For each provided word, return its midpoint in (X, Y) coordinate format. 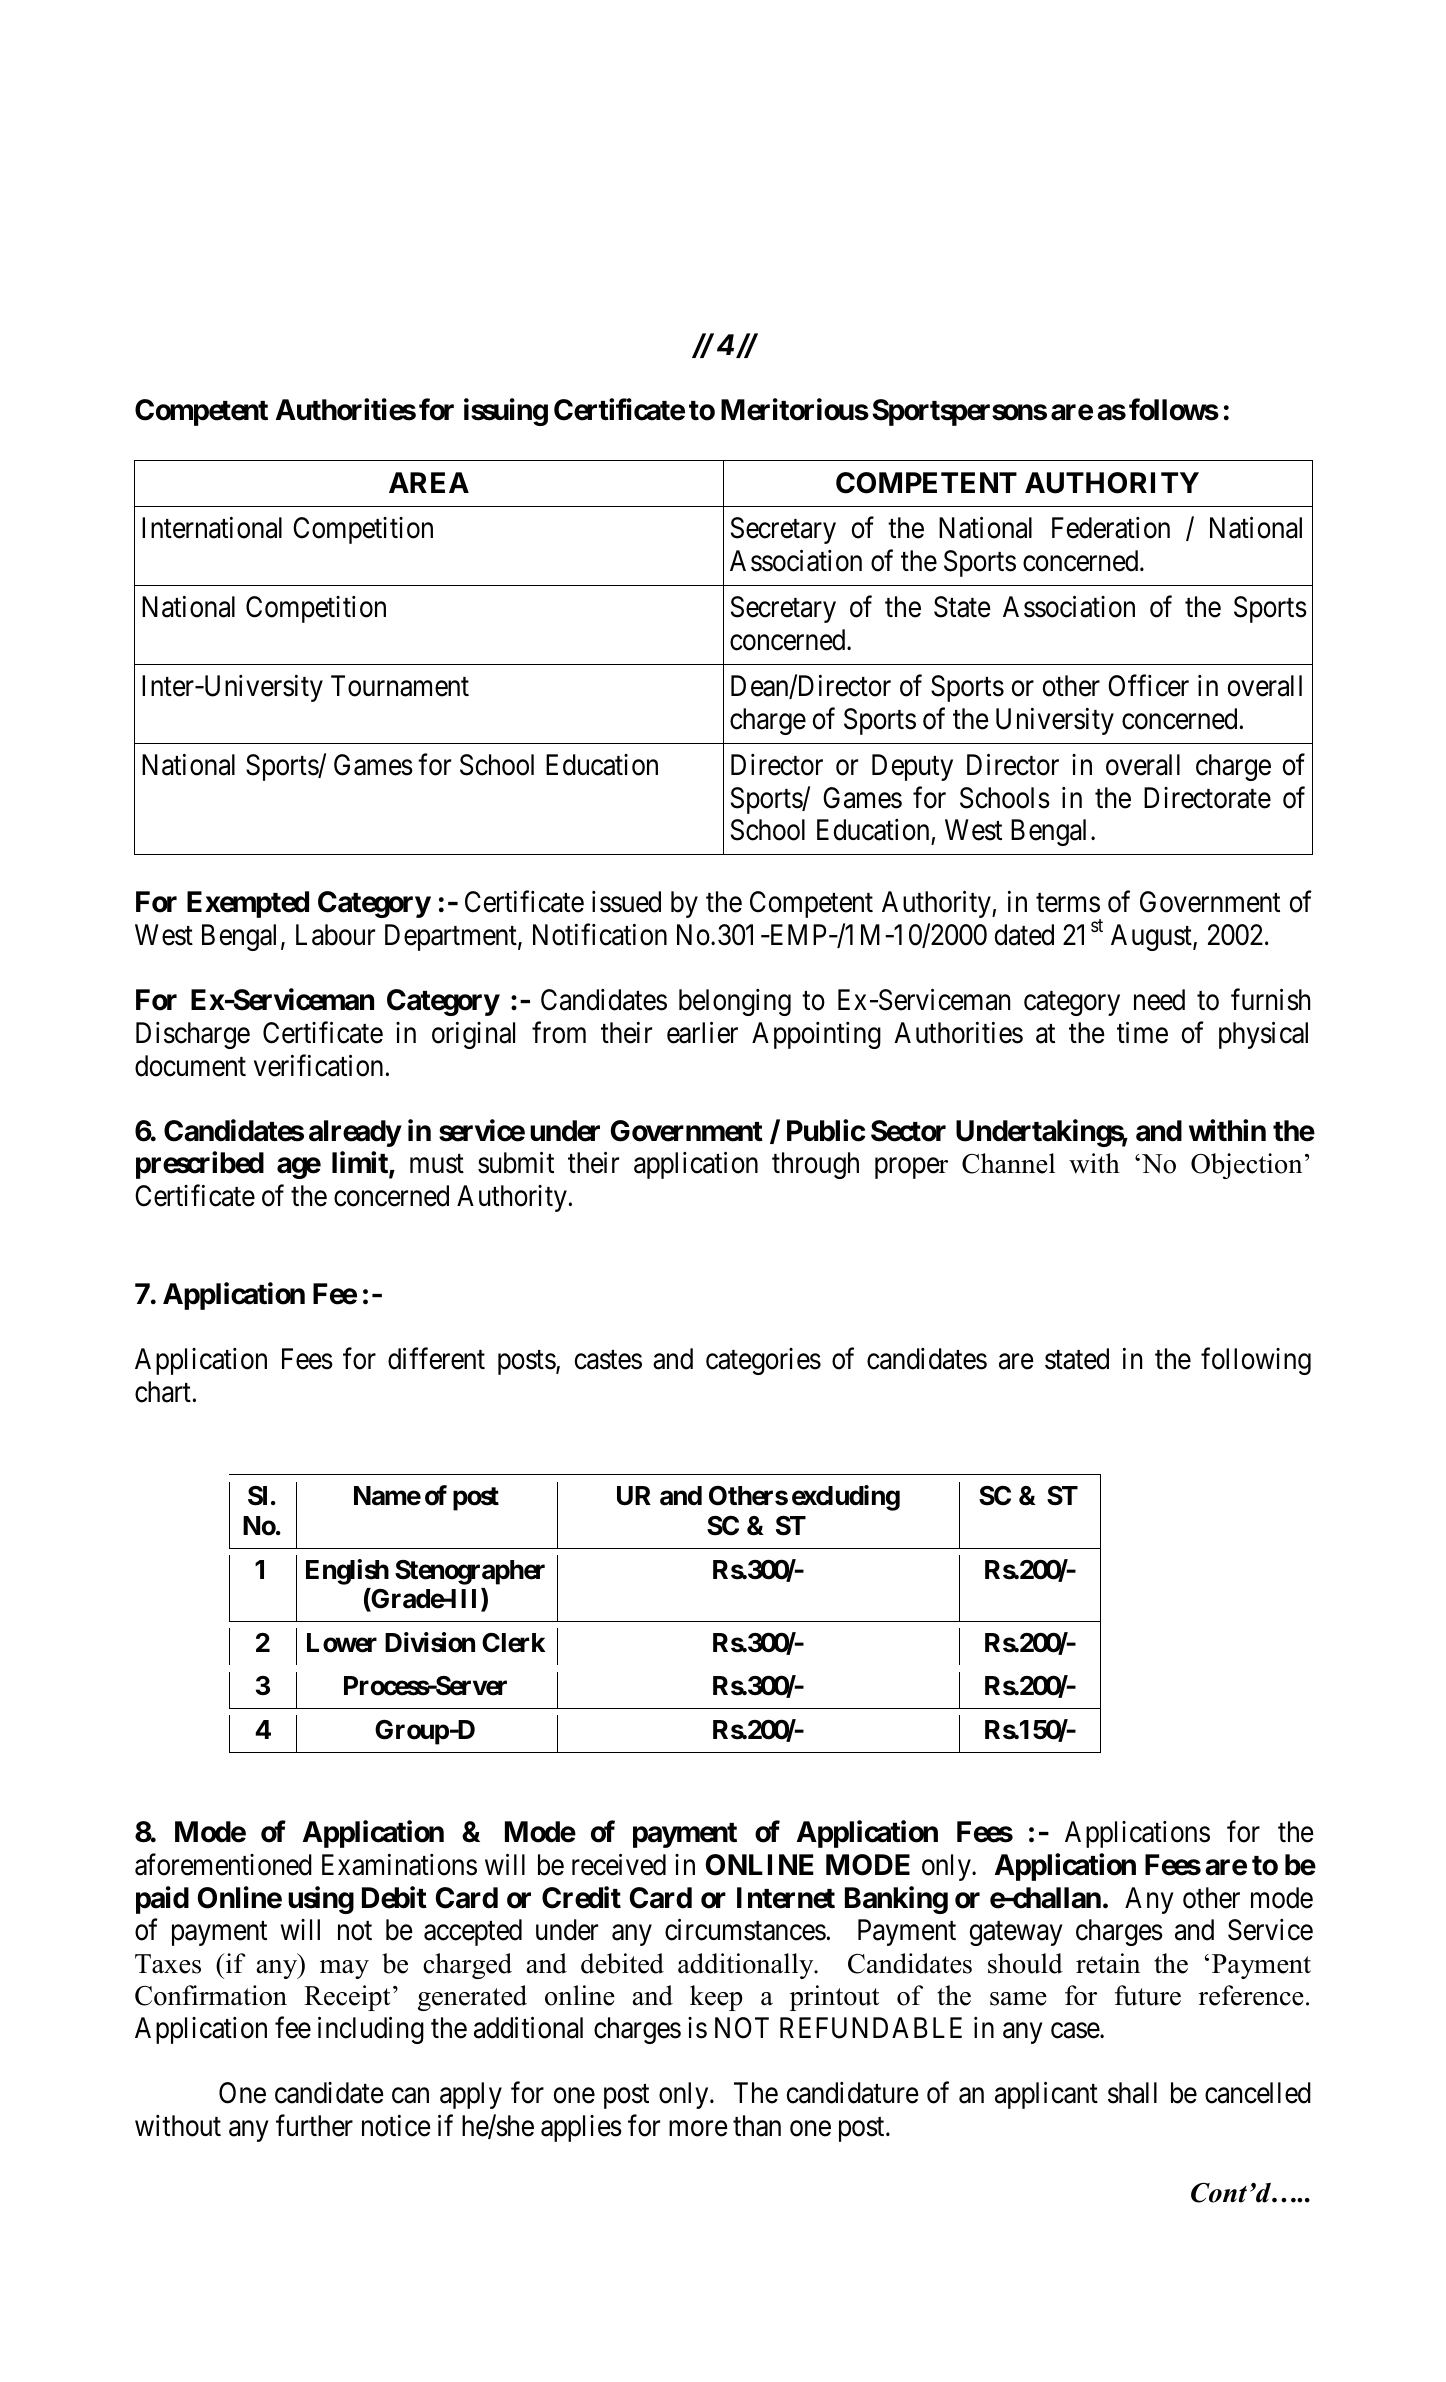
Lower (342, 1643)
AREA (429, 482)
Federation (1111, 528)
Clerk (513, 1642)
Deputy (912, 767)
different (436, 1359)
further (314, 2126)
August (1152, 937)
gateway (1016, 1934)
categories (763, 1361)
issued (626, 902)
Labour (335, 935)
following (1256, 1361)
